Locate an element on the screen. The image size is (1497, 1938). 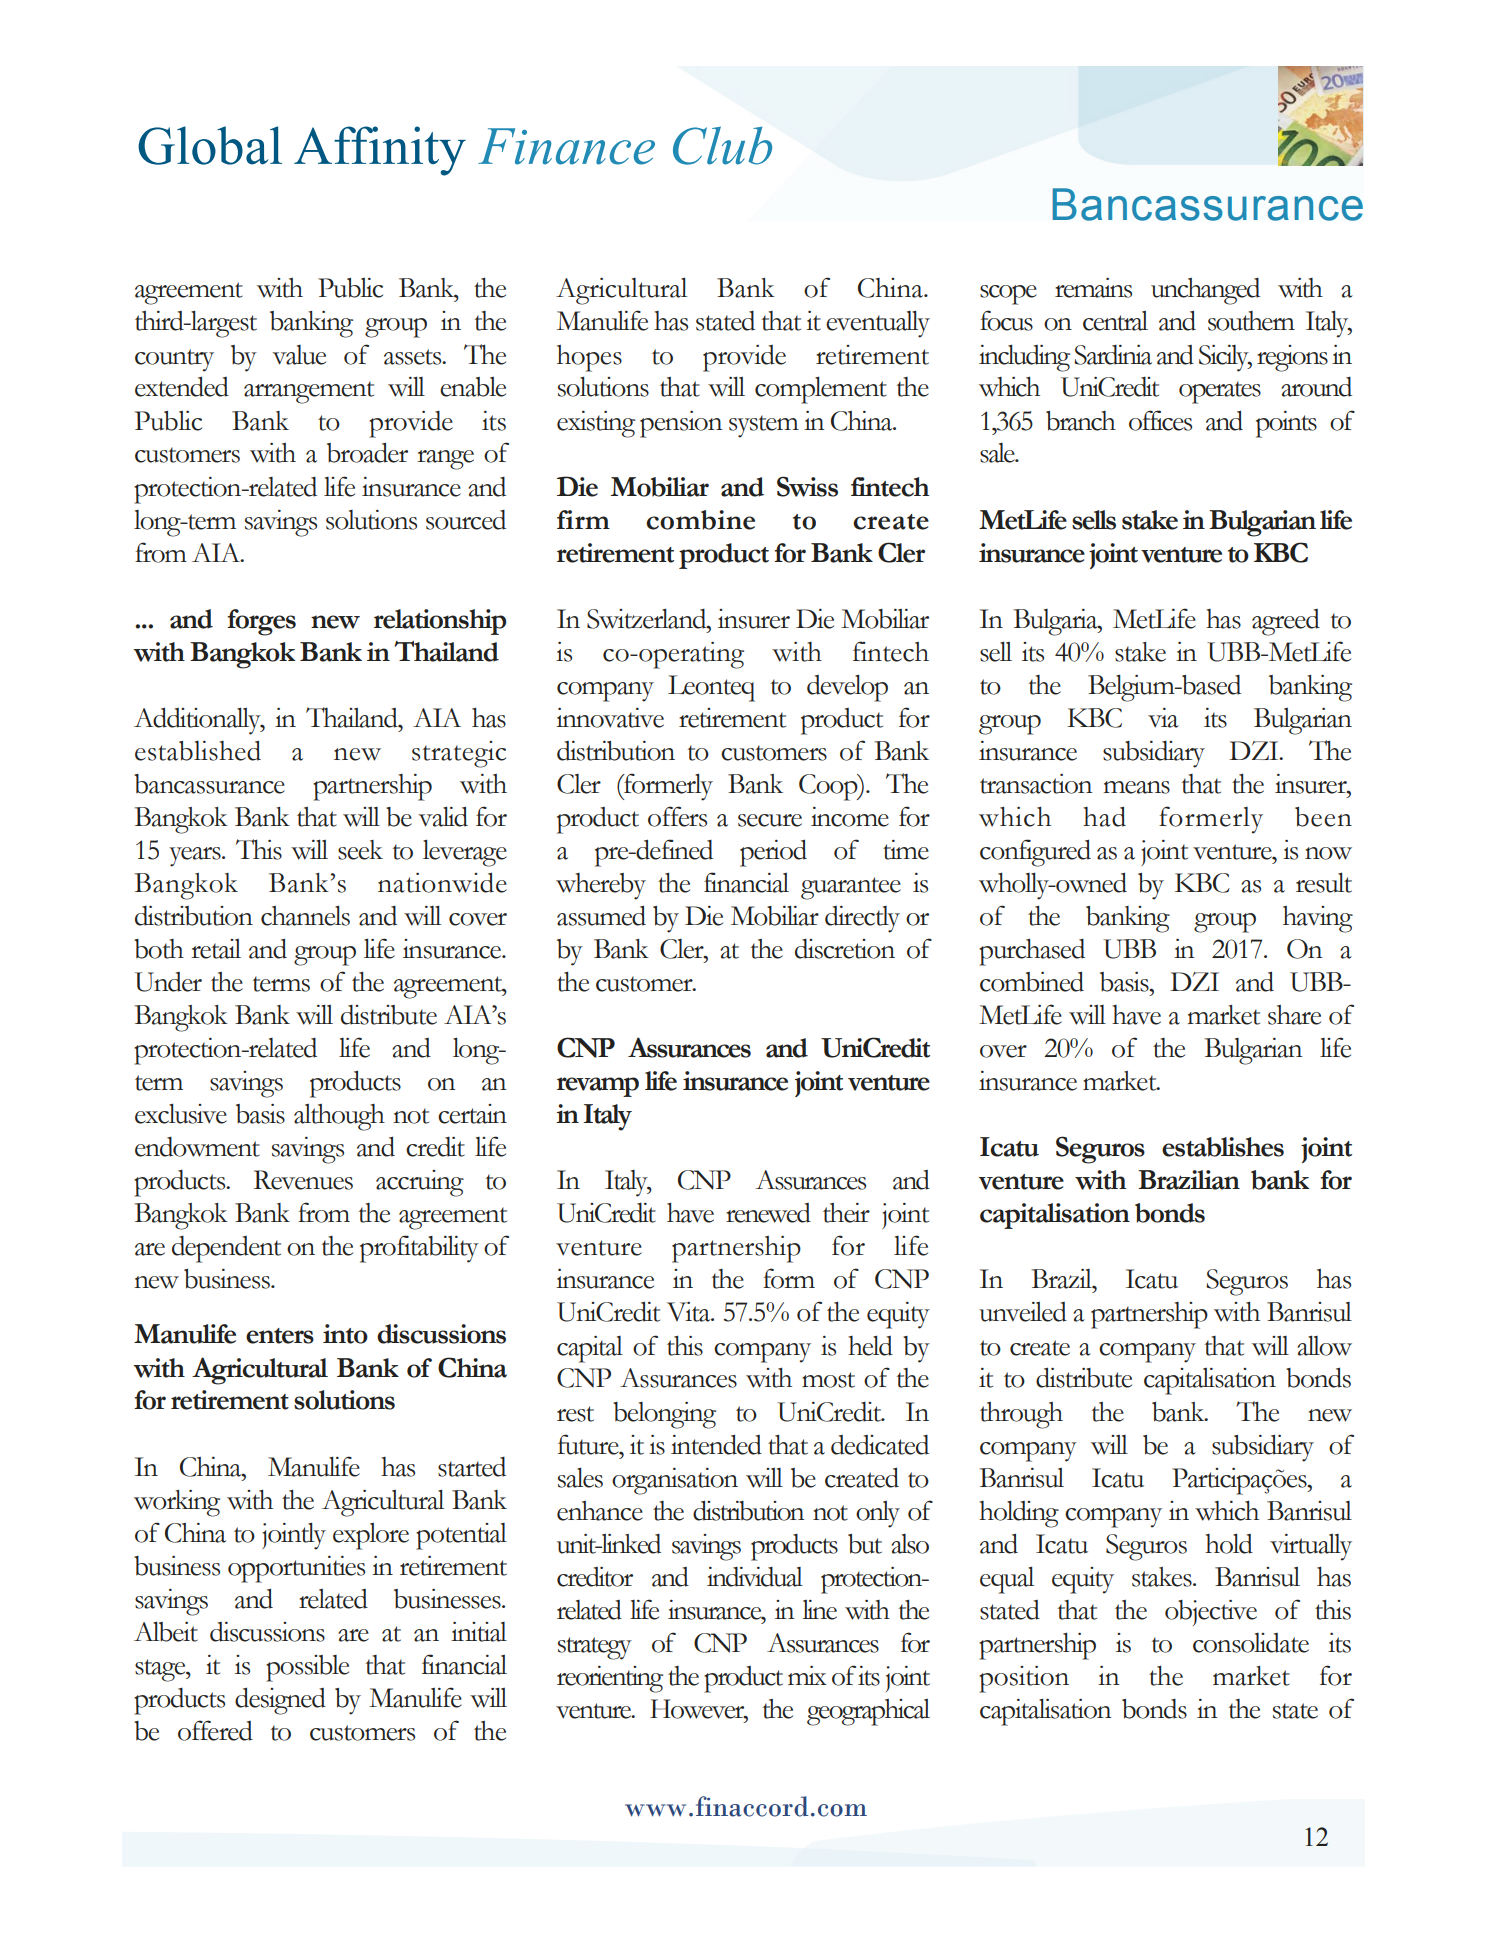
mix is located at coordinates (807, 1675).
